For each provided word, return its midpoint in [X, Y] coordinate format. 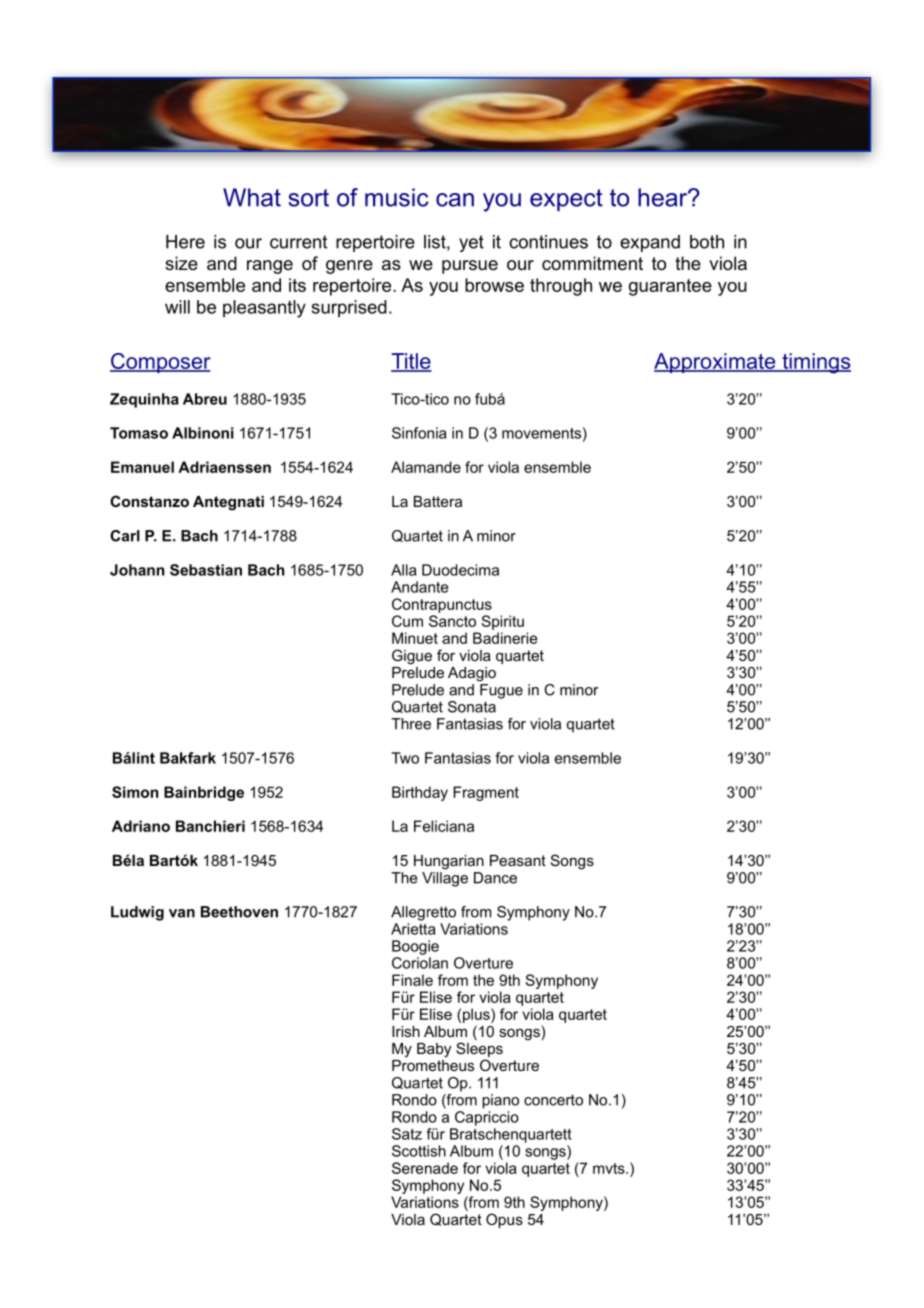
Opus [504, 1220]
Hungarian [449, 862]
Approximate [716, 363]
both [707, 242]
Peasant [518, 860]
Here [185, 242]
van [182, 913]
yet [471, 243]
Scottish [419, 1151]
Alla [403, 570]
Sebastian [206, 570]
